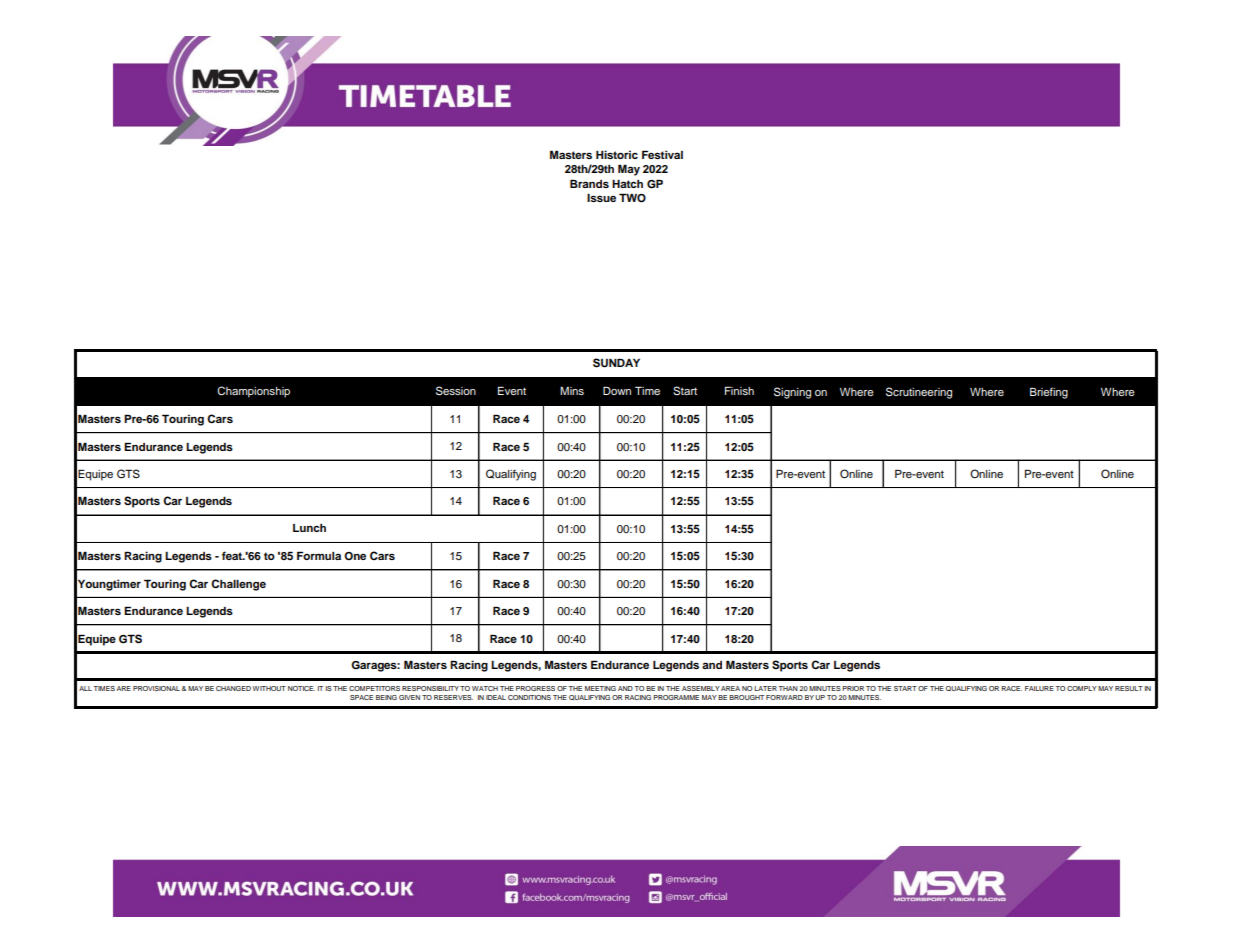 The image size is (1233, 952). Describe the element at coordinates (269, 688) in the page. I see `WITHOUT` at that location.
